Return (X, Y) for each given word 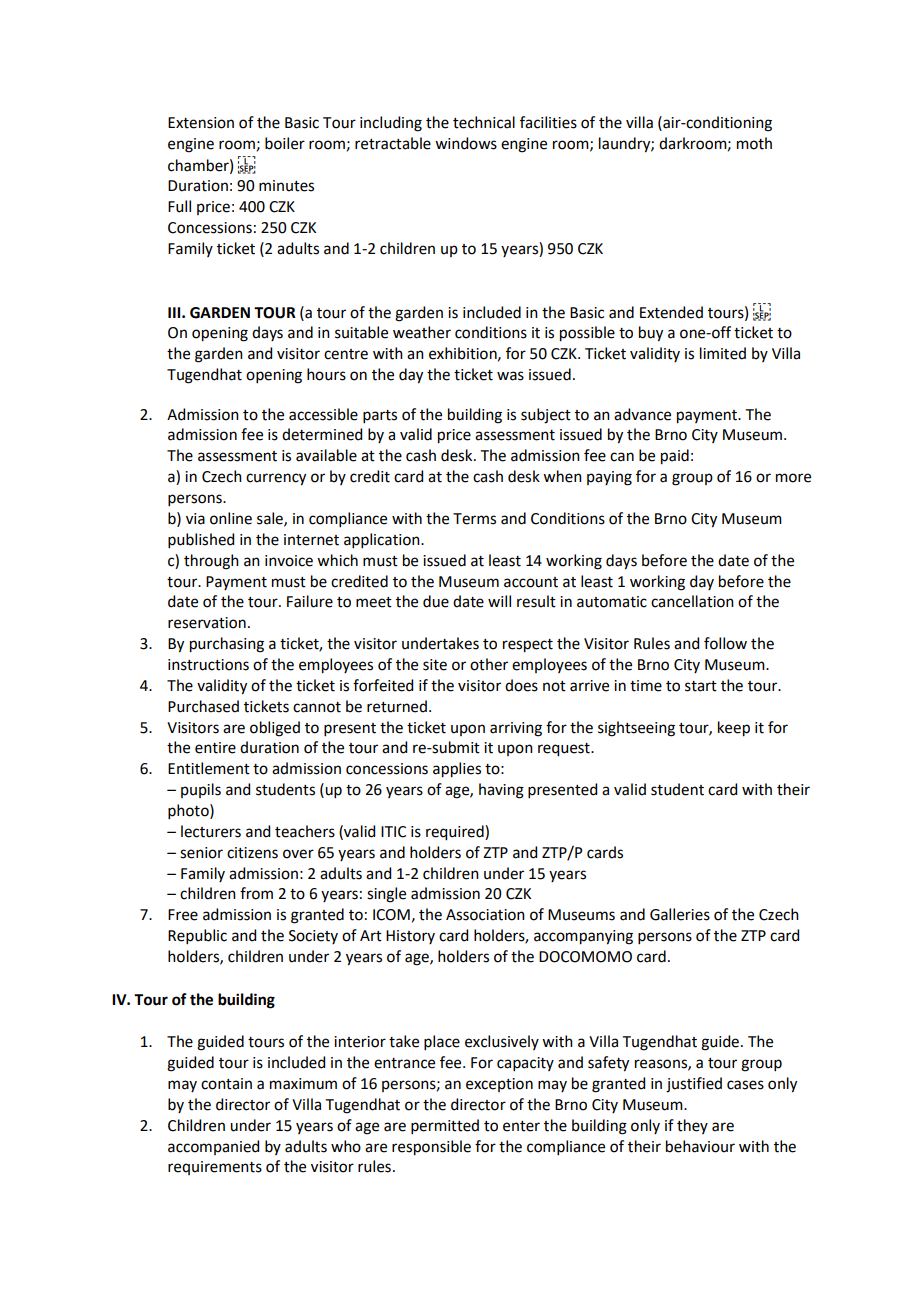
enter (521, 1126)
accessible (323, 414)
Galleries (680, 914)
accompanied (213, 1147)
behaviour (700, 1146)
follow (725, 643)
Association (485, 915)
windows (466, 143)
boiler (285, 143)
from (256, 893)
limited (723, 353)
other (489, 664)
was (510, 376)
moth (754, 143)
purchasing (227, 645)
